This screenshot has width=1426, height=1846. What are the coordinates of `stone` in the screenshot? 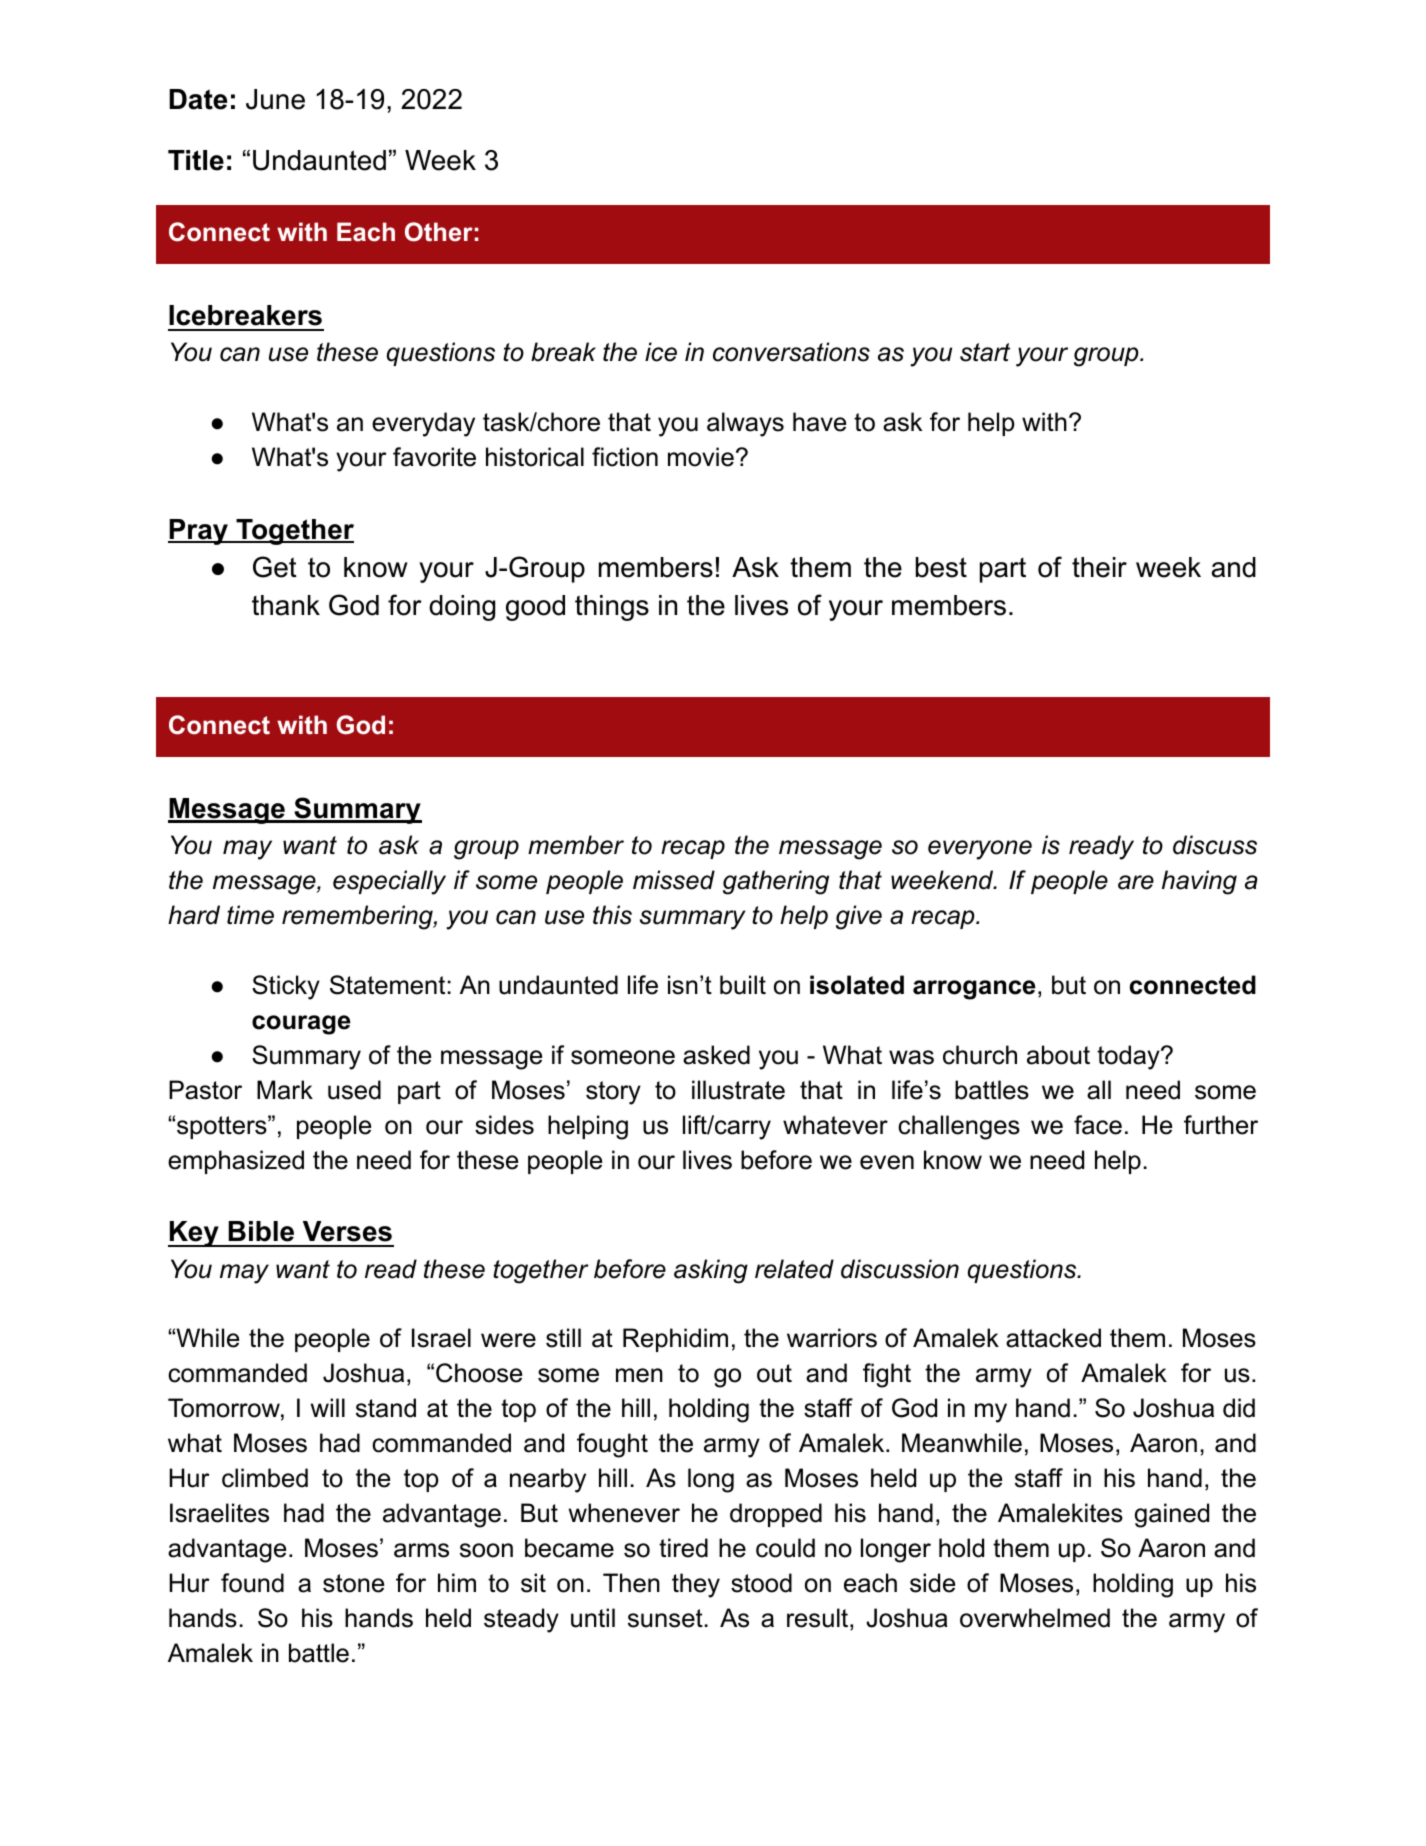 It's located at (353, 1583).
